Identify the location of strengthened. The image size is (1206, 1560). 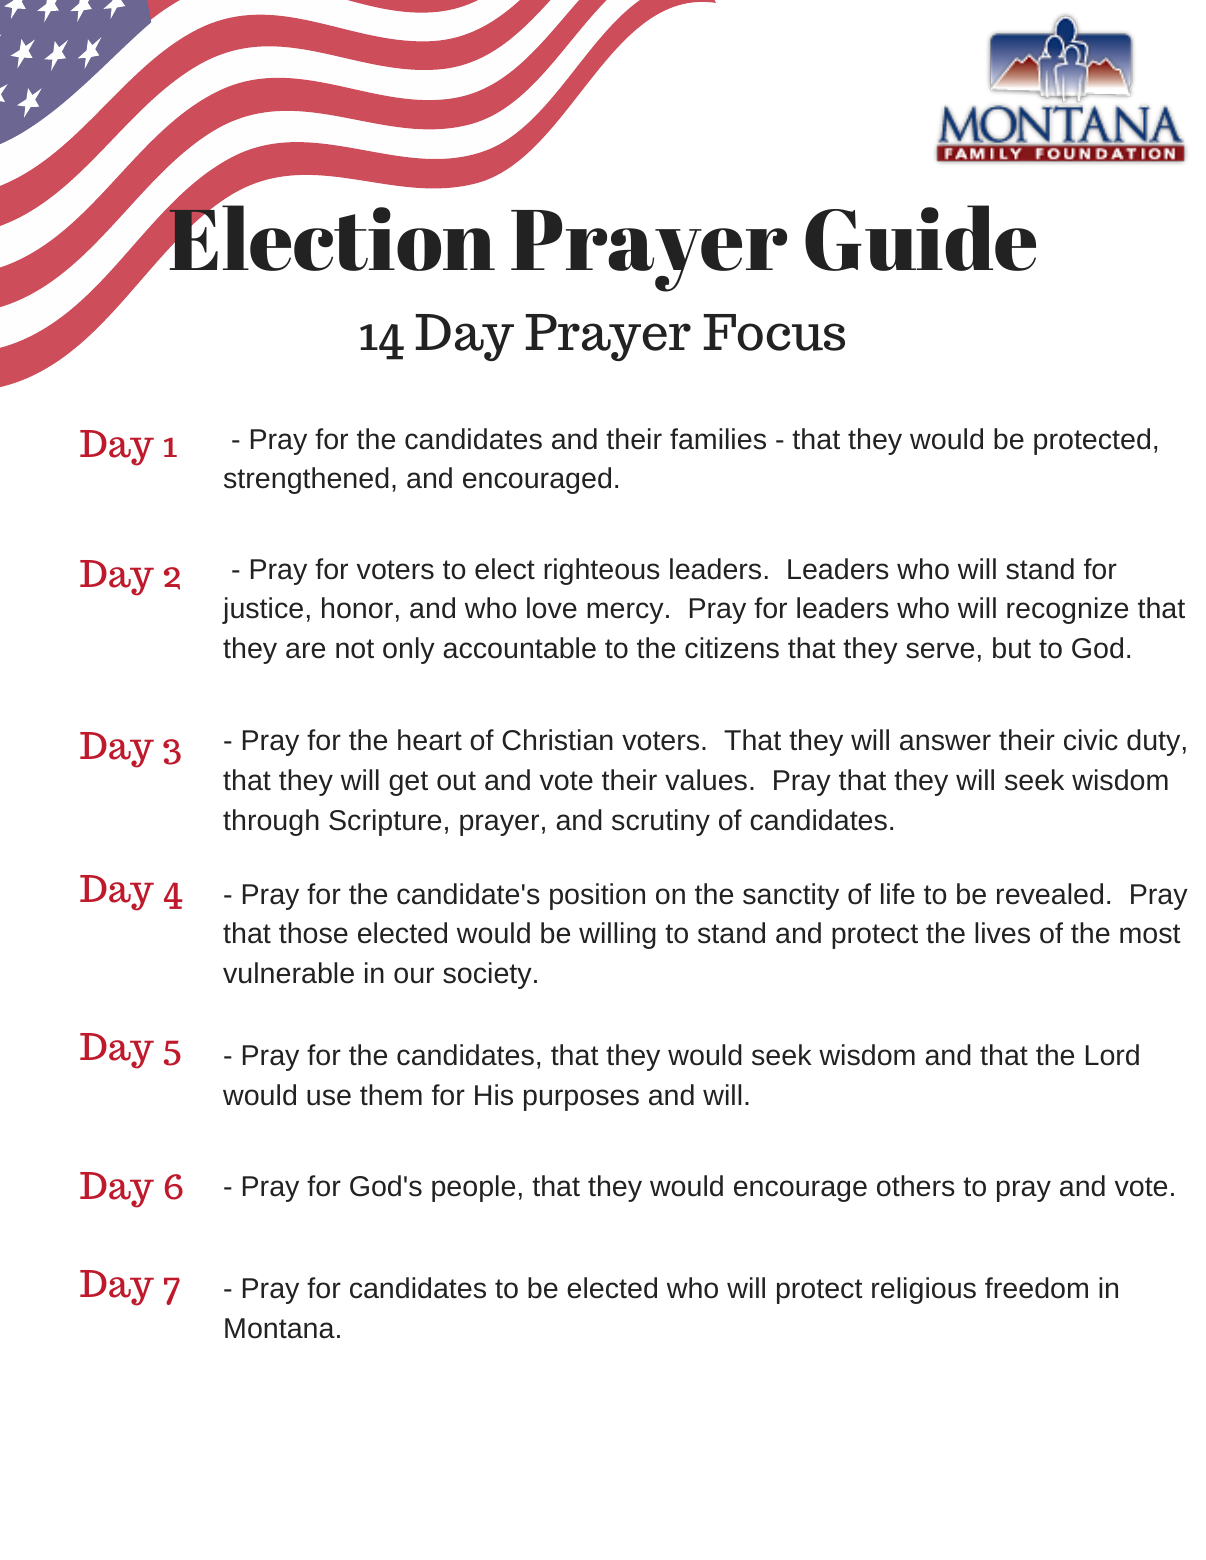
(306, 480).
